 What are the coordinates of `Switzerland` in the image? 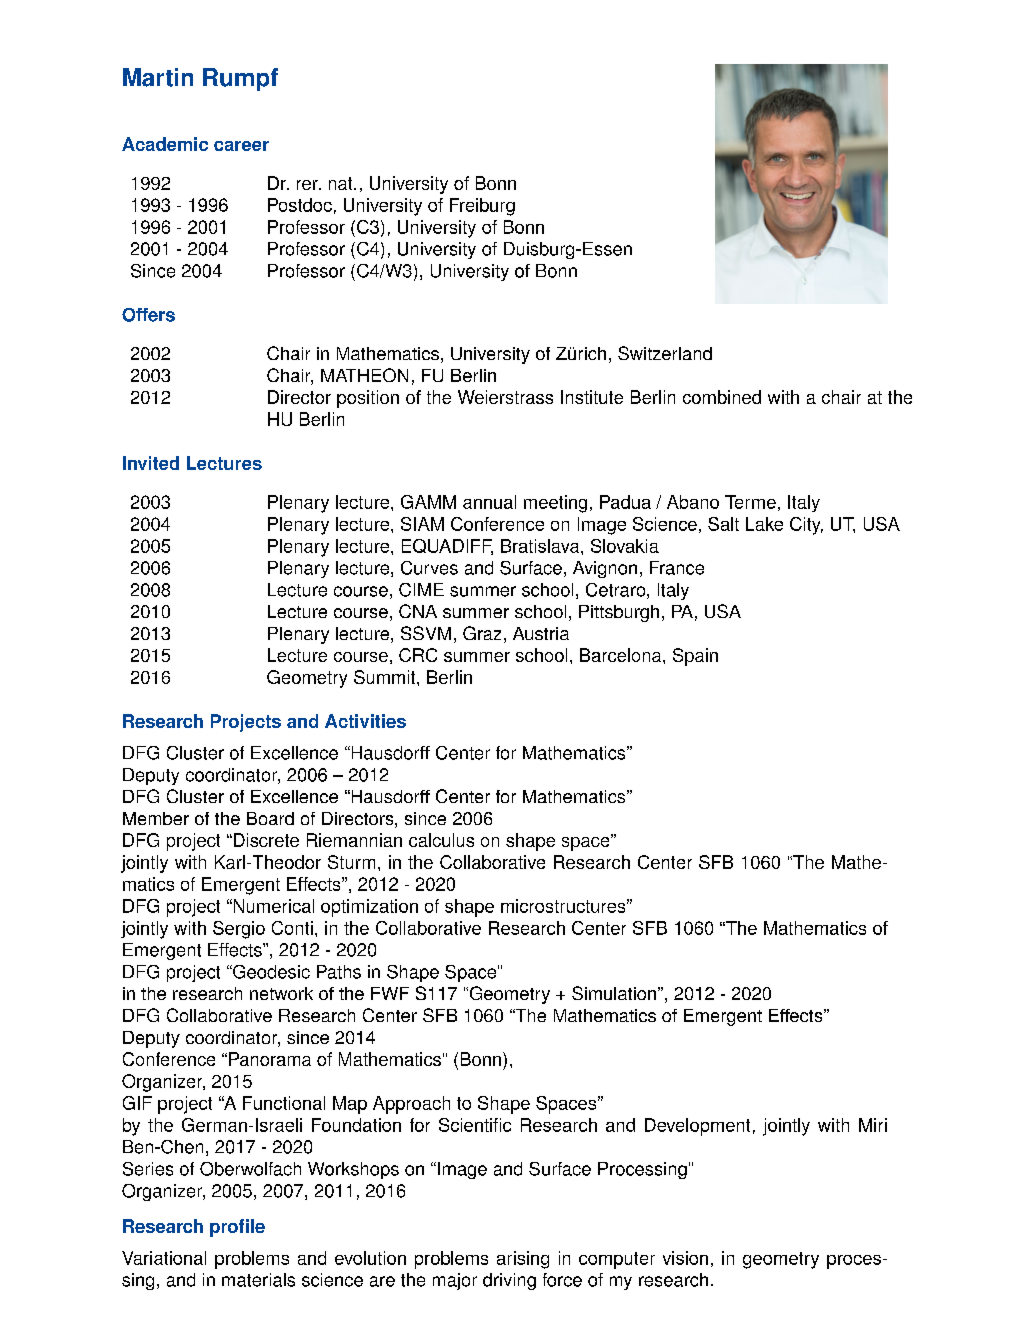 It's located at (665, 353).
